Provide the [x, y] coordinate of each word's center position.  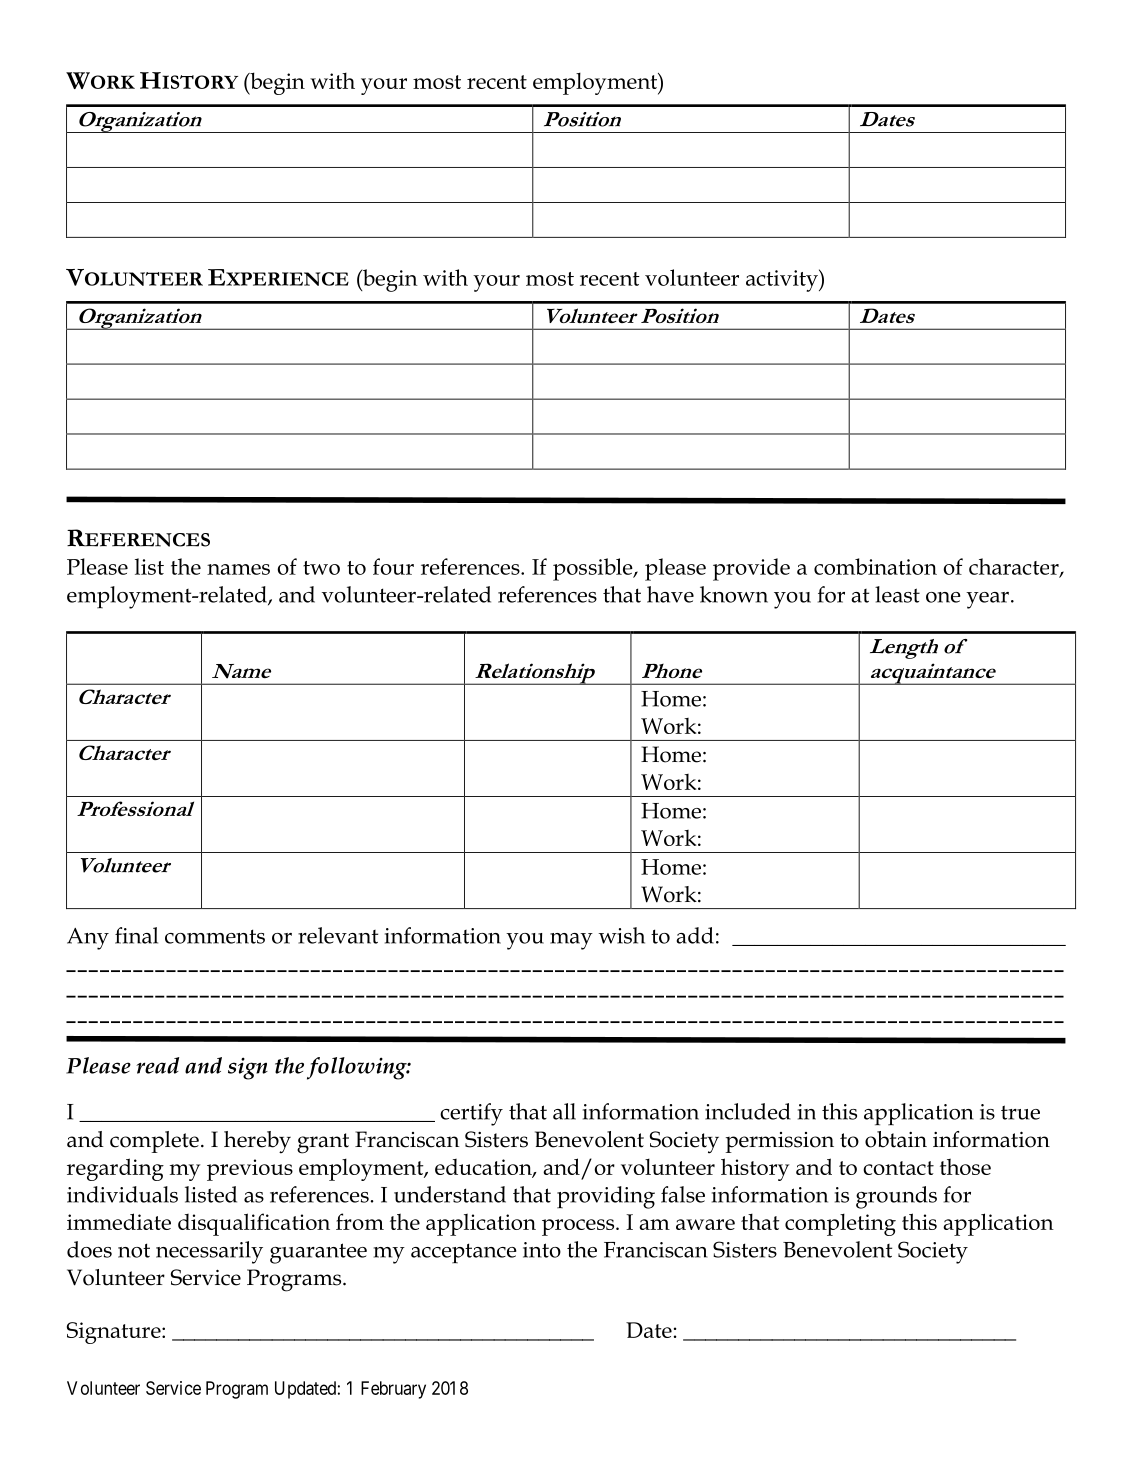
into [542, 1250]
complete [154, 1142]
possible [594, 569]
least [897, 594]
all [564, 1111]
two [321, 568]
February [393, 1390]
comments [215, 936]
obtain [896, 1139]
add [695, 935]
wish [621, 935]
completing [840, 1224]
